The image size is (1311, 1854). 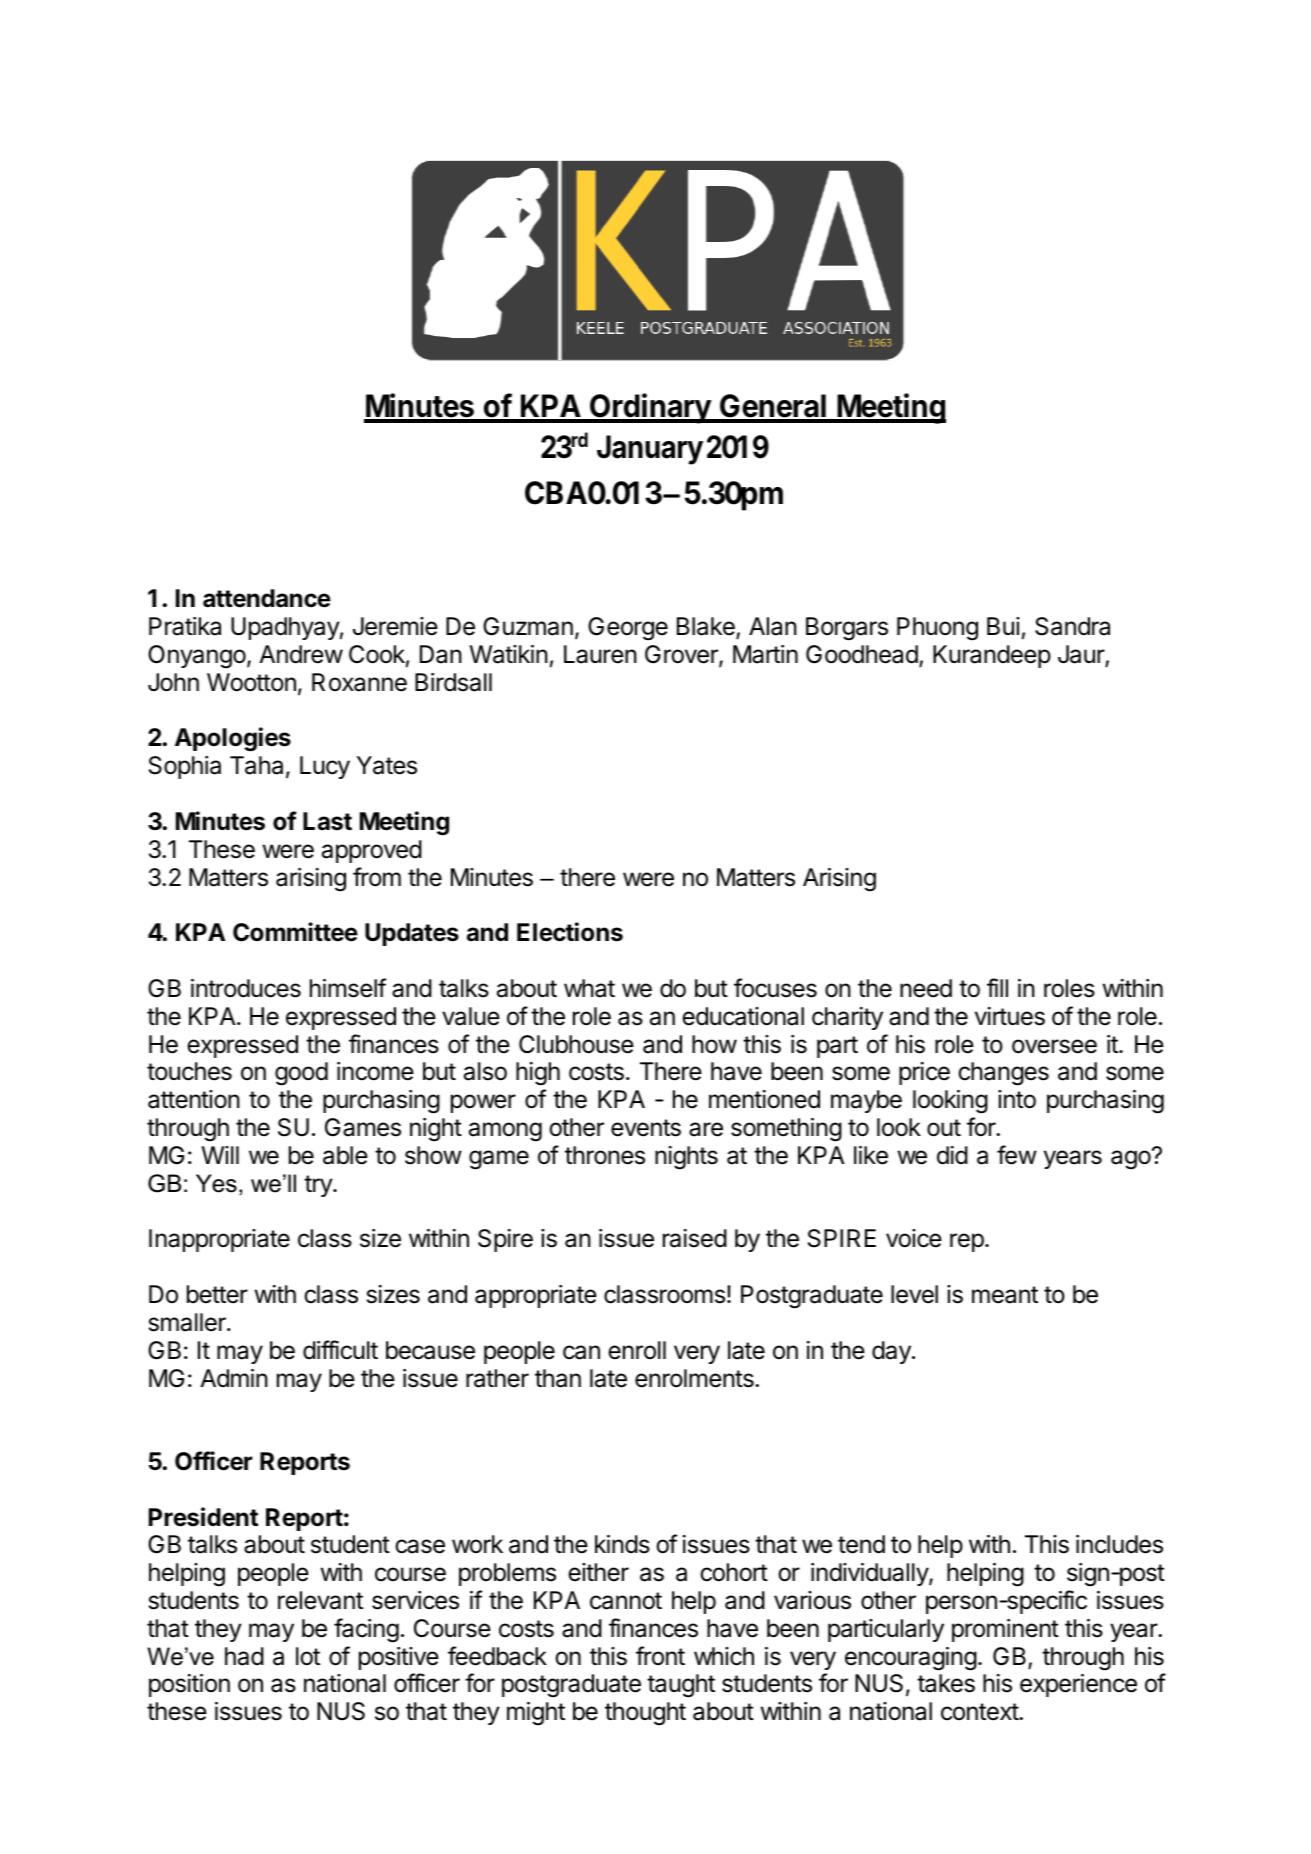 What do you see at coordinates (682, 655) in the page?
I see `Grover` at bounding box center [682, 655].
